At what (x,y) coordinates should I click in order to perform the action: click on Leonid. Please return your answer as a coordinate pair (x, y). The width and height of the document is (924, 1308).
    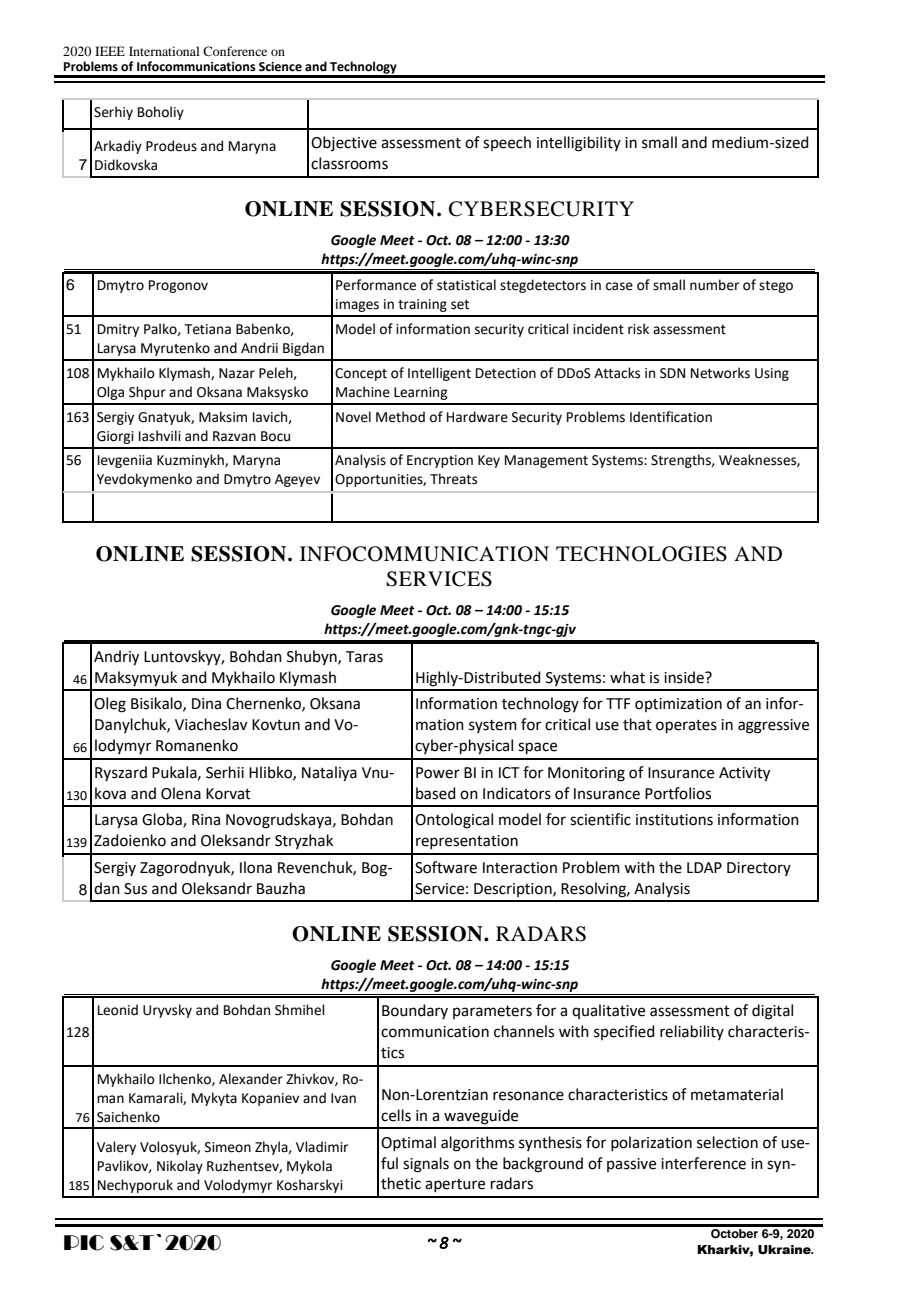
    Looking at the image, I should click on (118, 1010).
